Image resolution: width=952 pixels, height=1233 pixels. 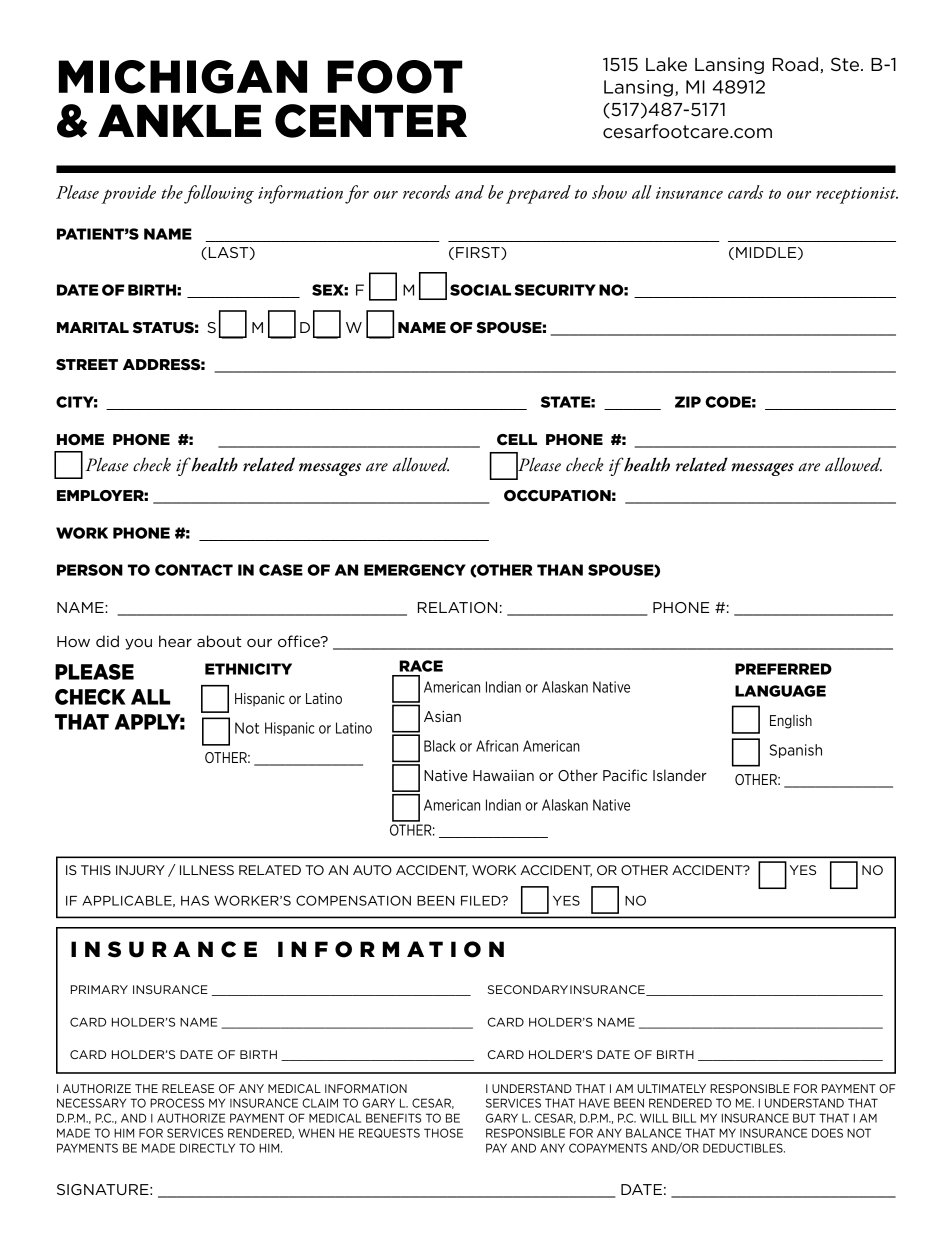 What do you see at coordinates (797, 65) in the screenshot?
I see `Road` at bounding box center [797, 65].
